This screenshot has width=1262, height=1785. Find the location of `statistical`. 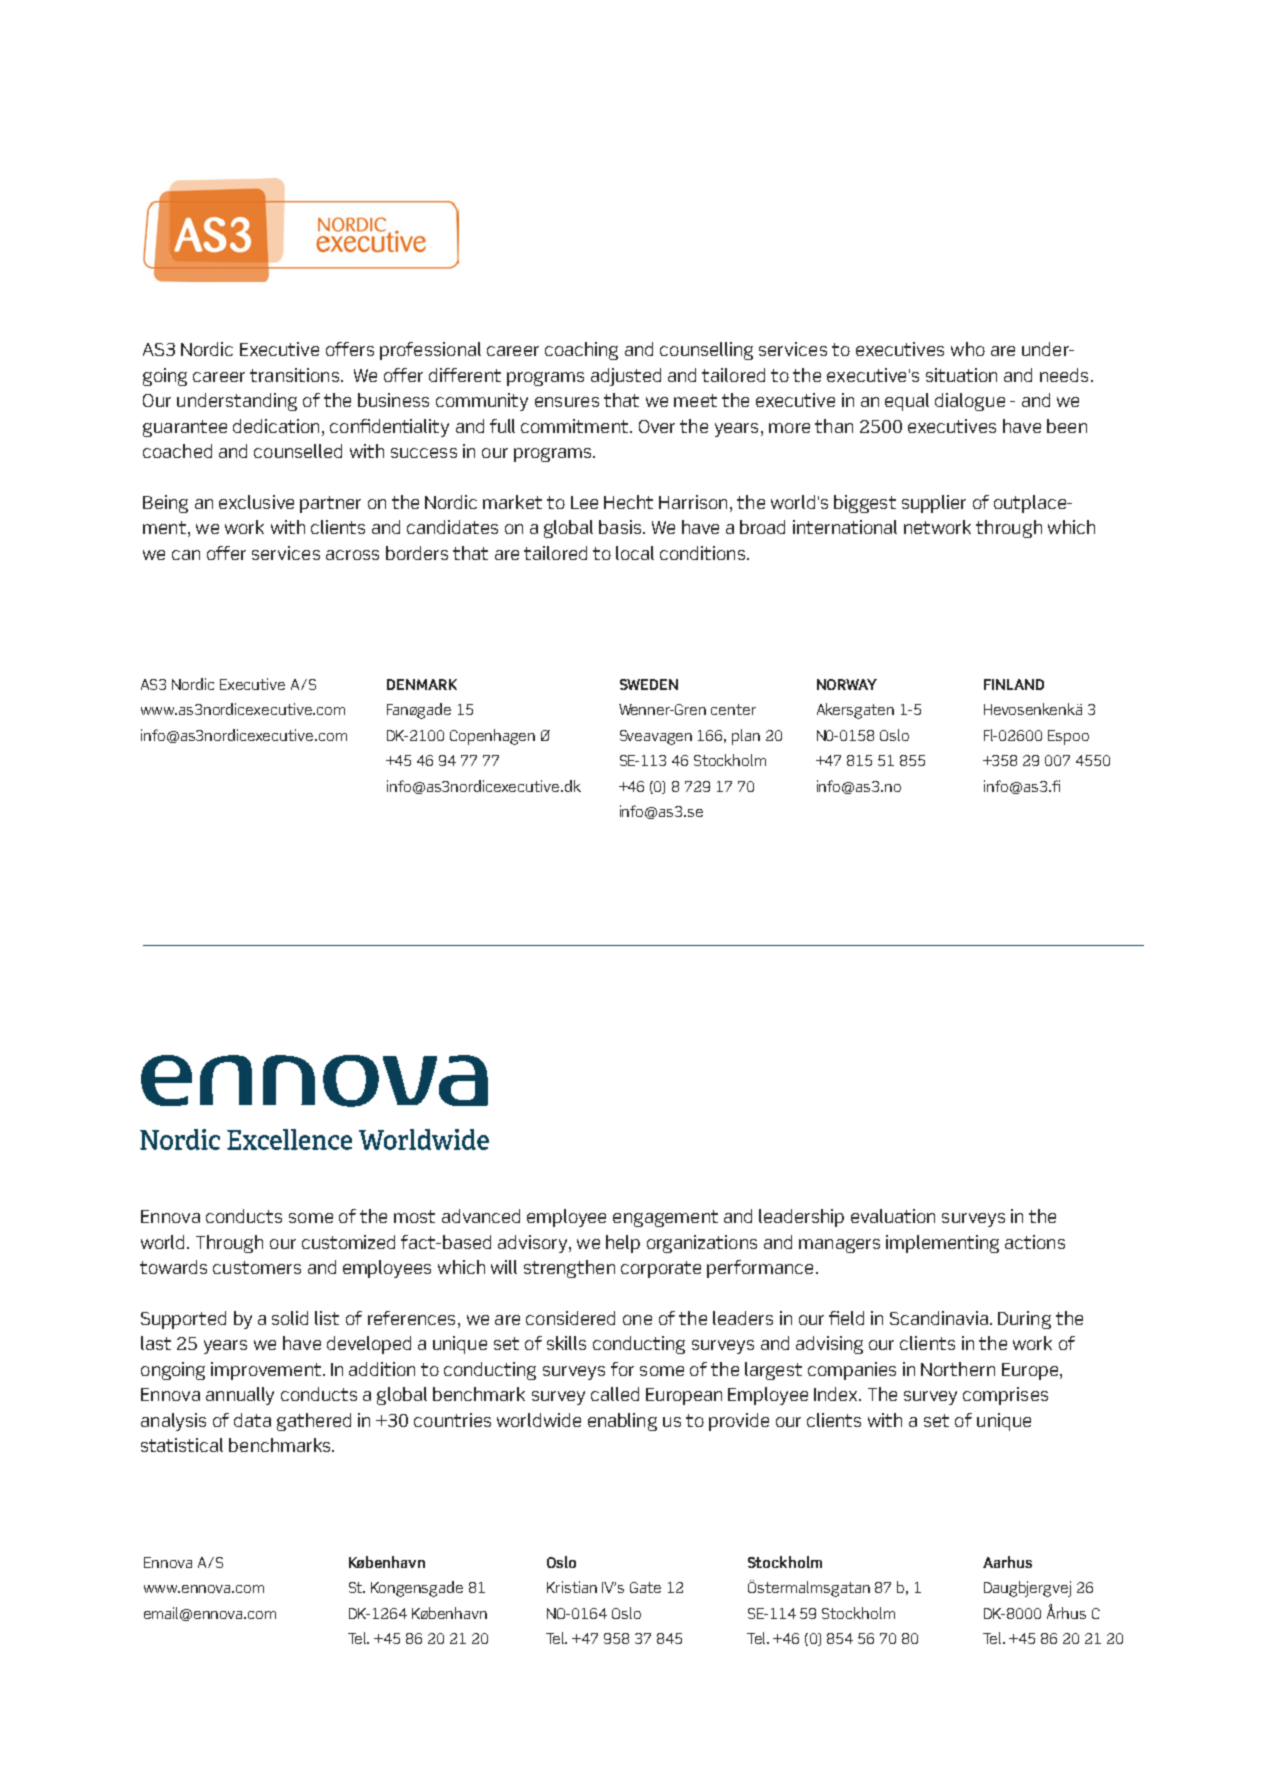

statistical is located at coordinates (182, 1445).
